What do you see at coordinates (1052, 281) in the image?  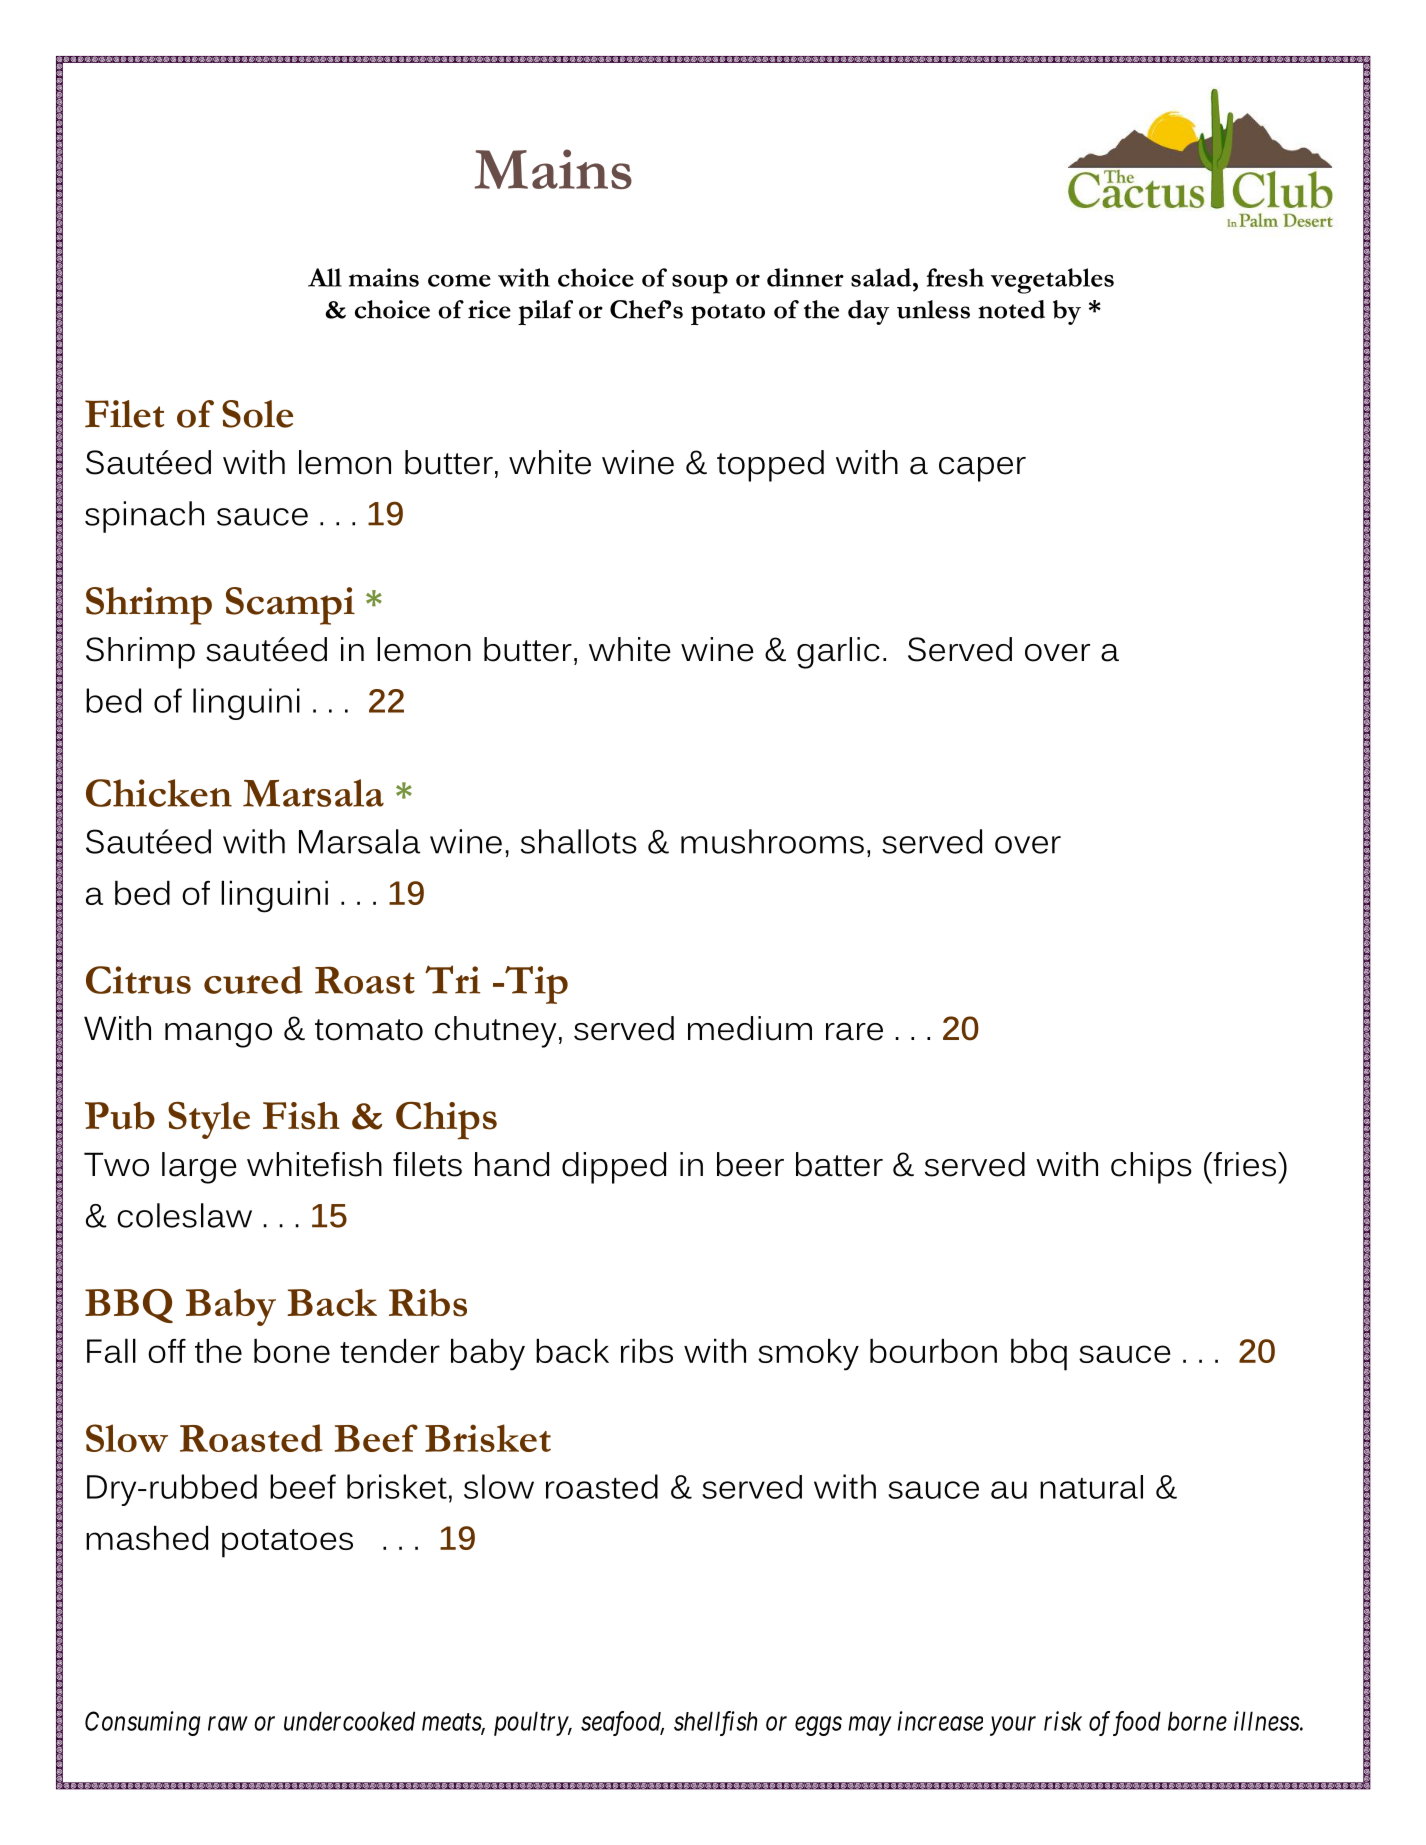 I see `vegetables` at bounding box center [1052, 281].
